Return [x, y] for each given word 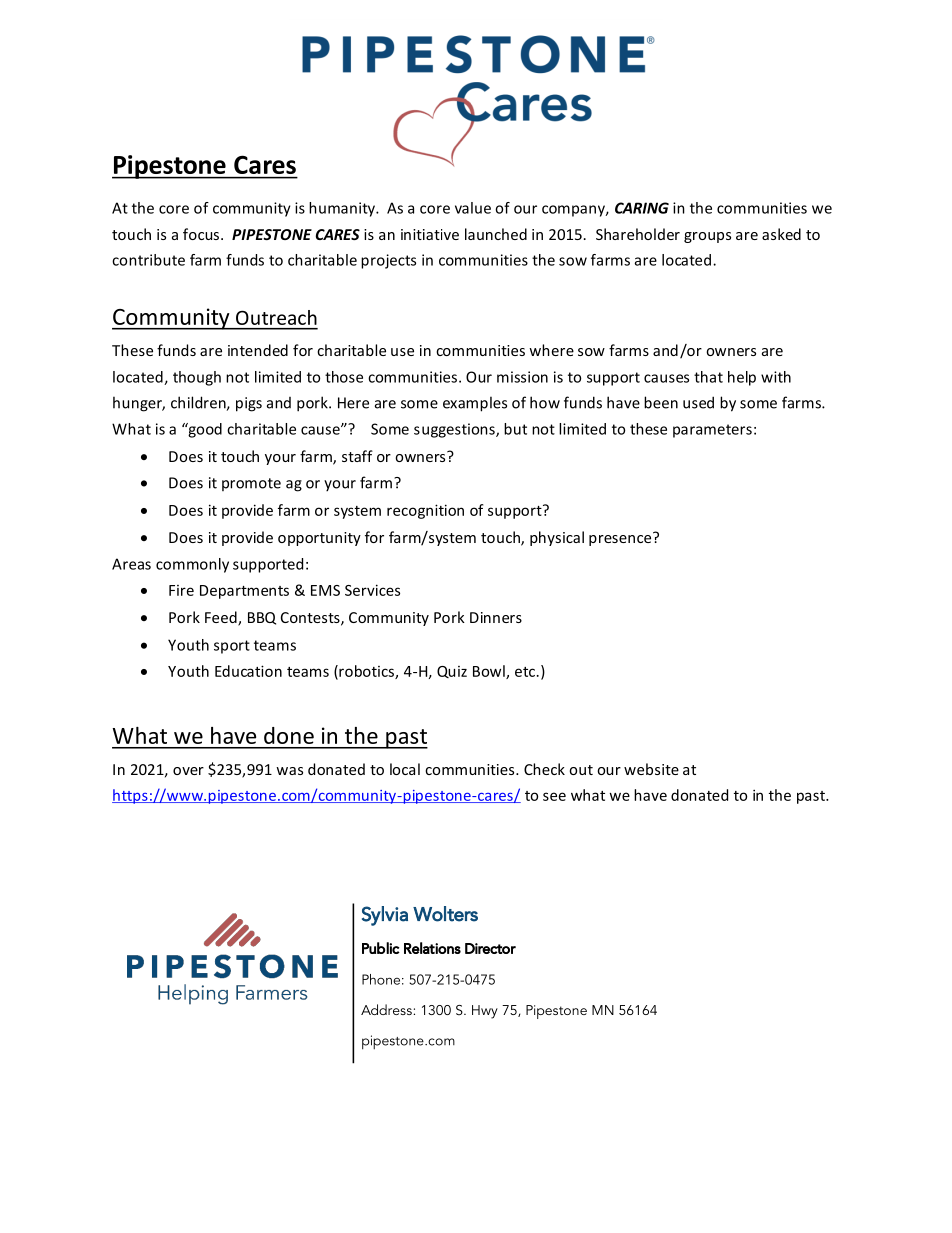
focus [202, 234]
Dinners [496, 617]
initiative [430, 234]
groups [707, 237]
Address [387, 1009]
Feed [222, 618]
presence [621, 539]
